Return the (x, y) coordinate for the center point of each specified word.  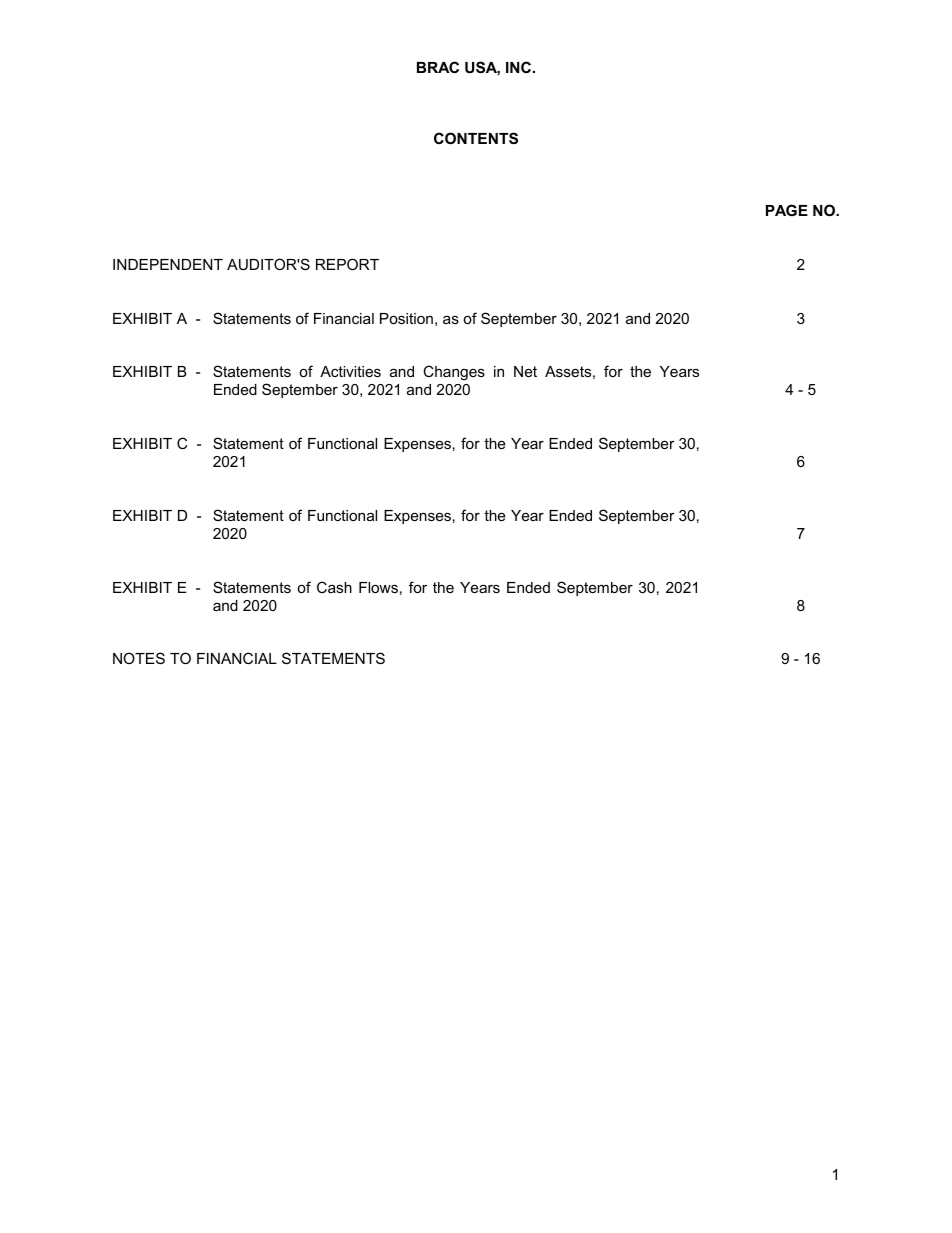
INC (518, 67)
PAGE (787, 210)
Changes (454, 373)
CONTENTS (476, 138)
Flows (378, 587)
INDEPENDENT (168, 264)
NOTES (139, 658)
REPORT (347, 264)
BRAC (438, 67)
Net (525, 371)
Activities (350, 371)
